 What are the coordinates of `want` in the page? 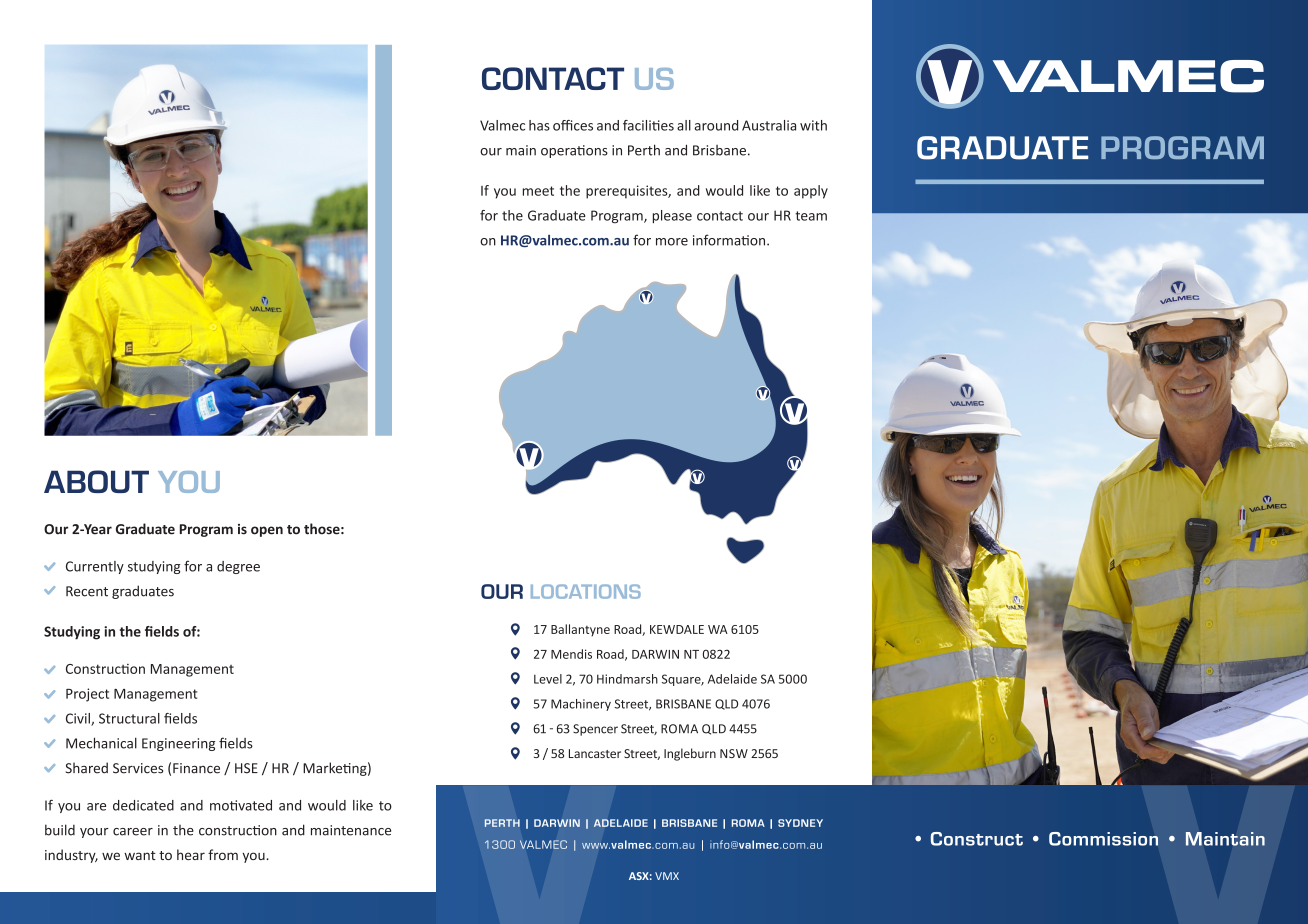 It's located at (140, 855).
